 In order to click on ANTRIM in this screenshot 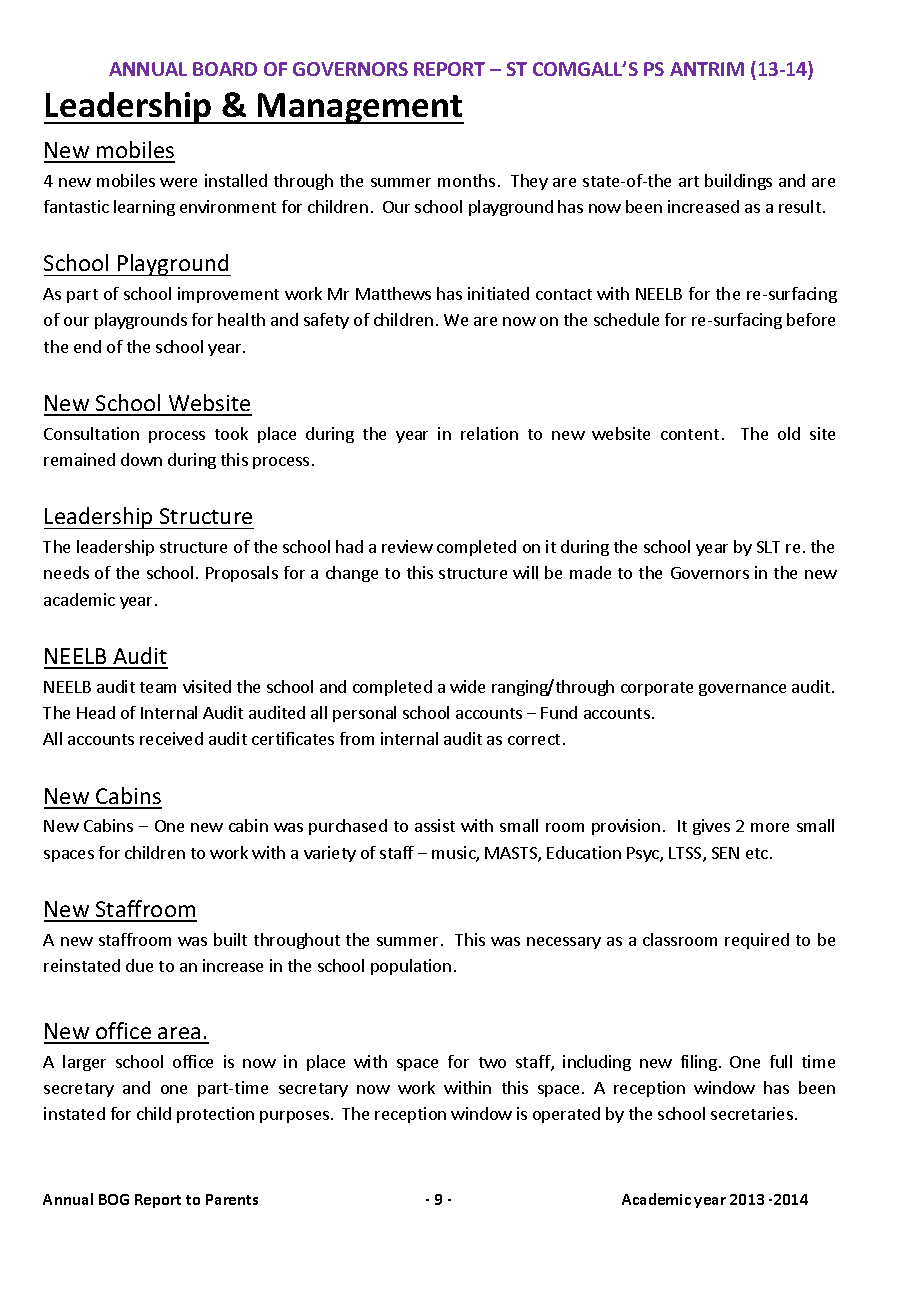, I will do `click(707, 69)`.
